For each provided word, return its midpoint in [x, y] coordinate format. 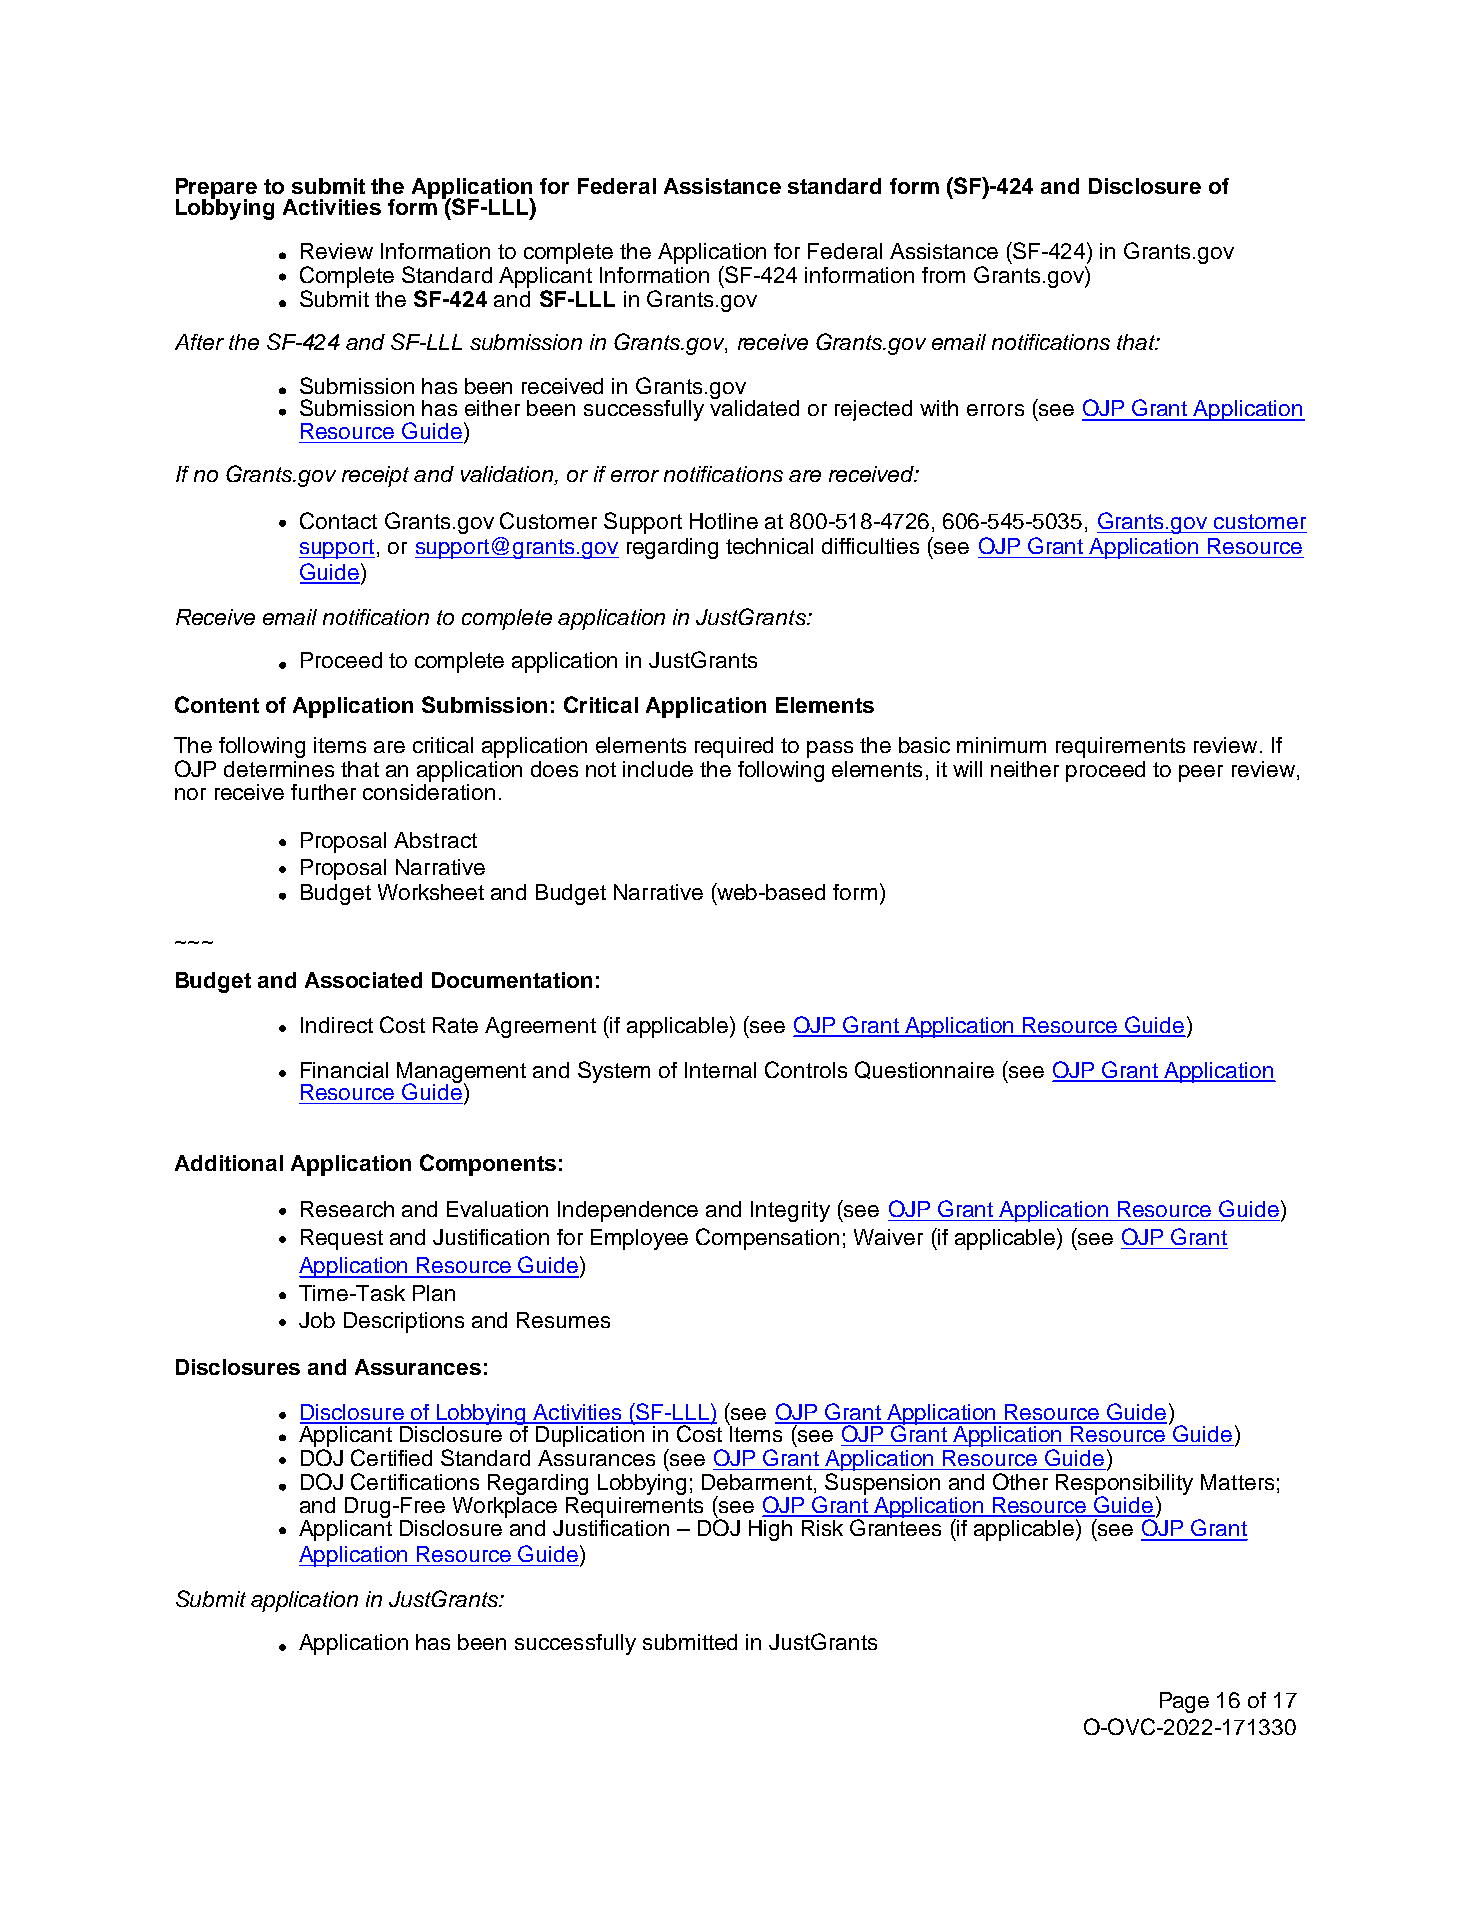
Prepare [216, 189]
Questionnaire [924, 1070]
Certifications [415, 1481]
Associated [363, 980]
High [770, 1530]
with [939, 408]
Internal [720, 1070]
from [943, 275]
